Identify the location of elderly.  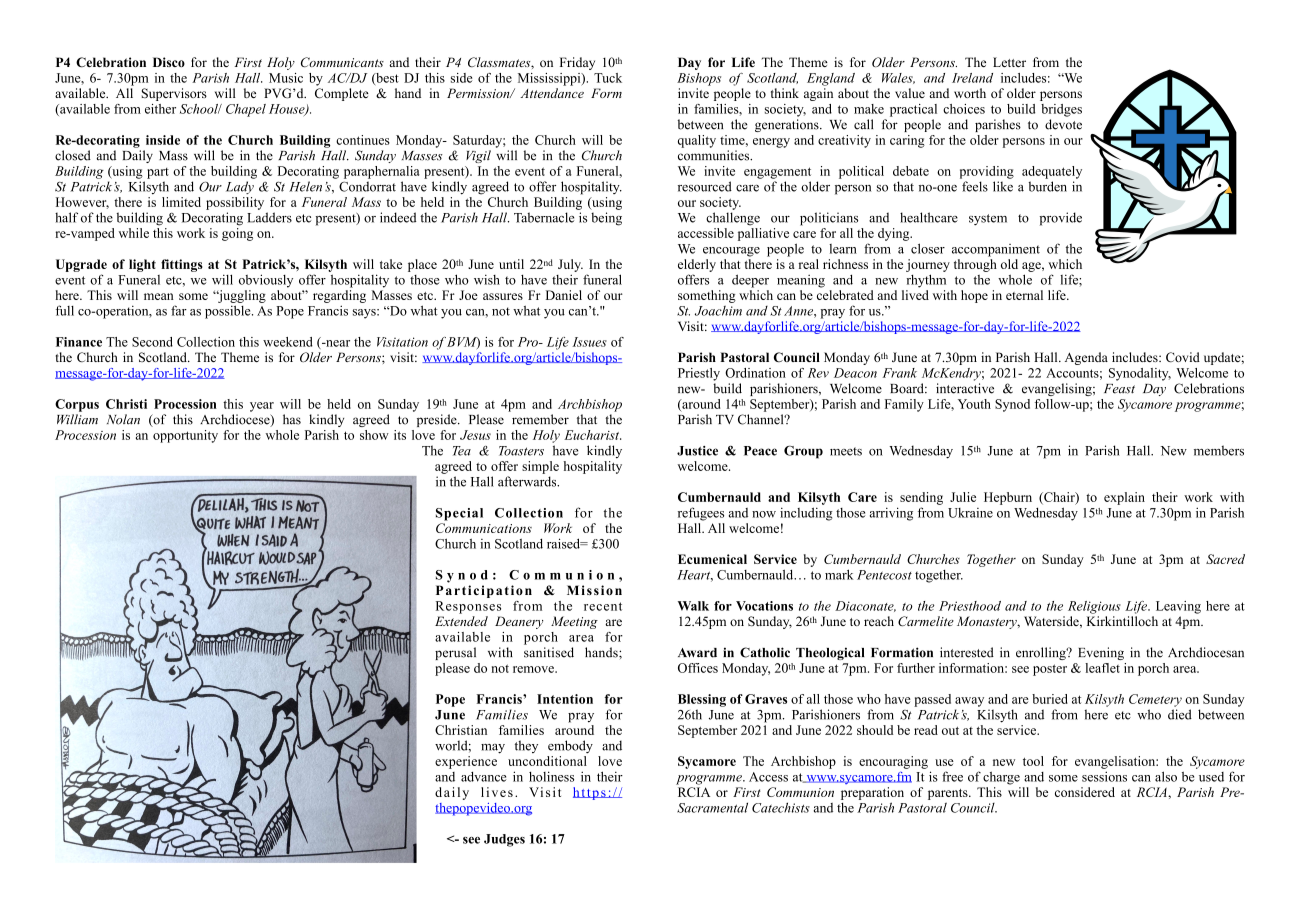
(697, 265).
